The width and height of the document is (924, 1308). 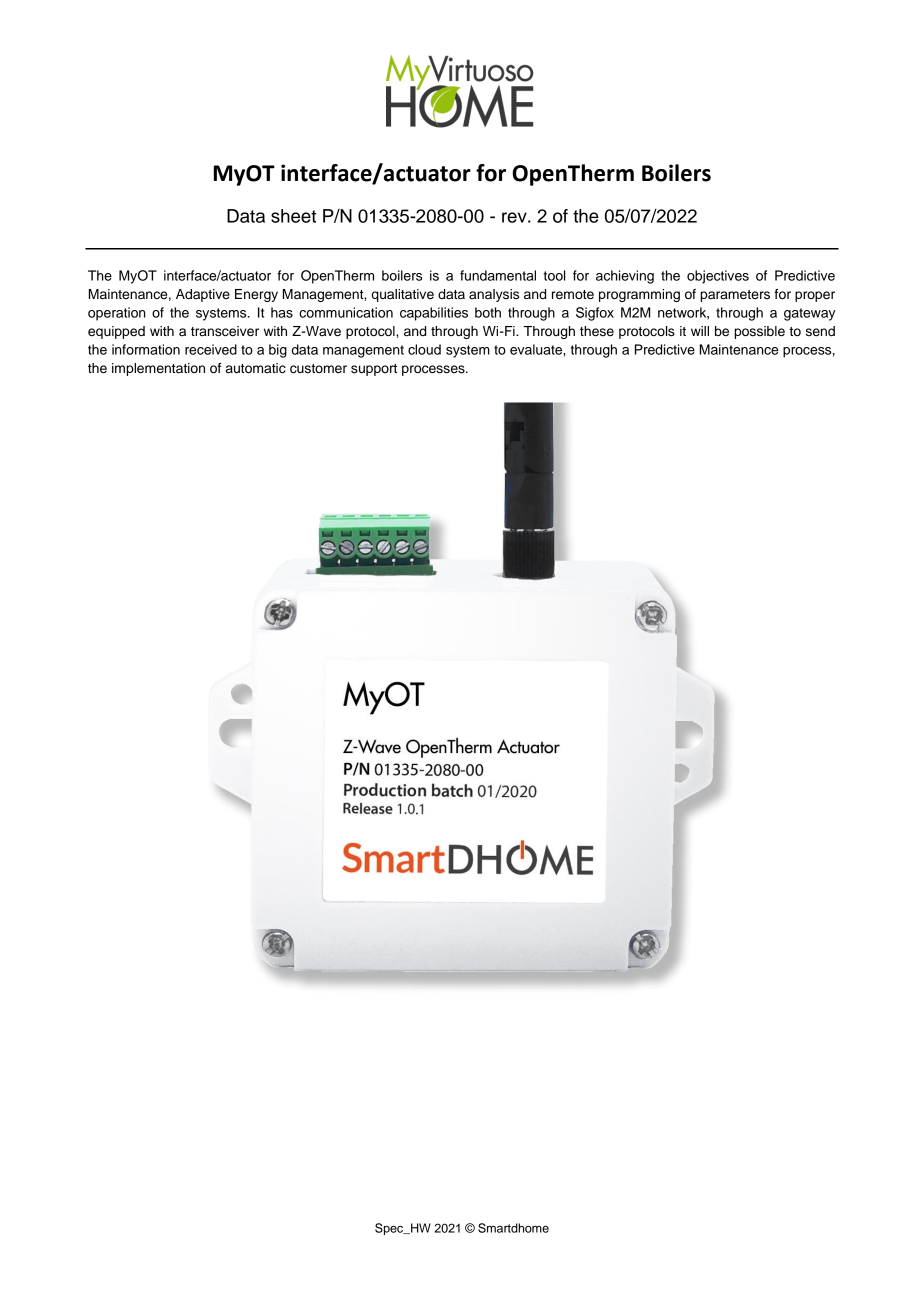 I want to click on Adaptive, so click(x=203, y=295).
